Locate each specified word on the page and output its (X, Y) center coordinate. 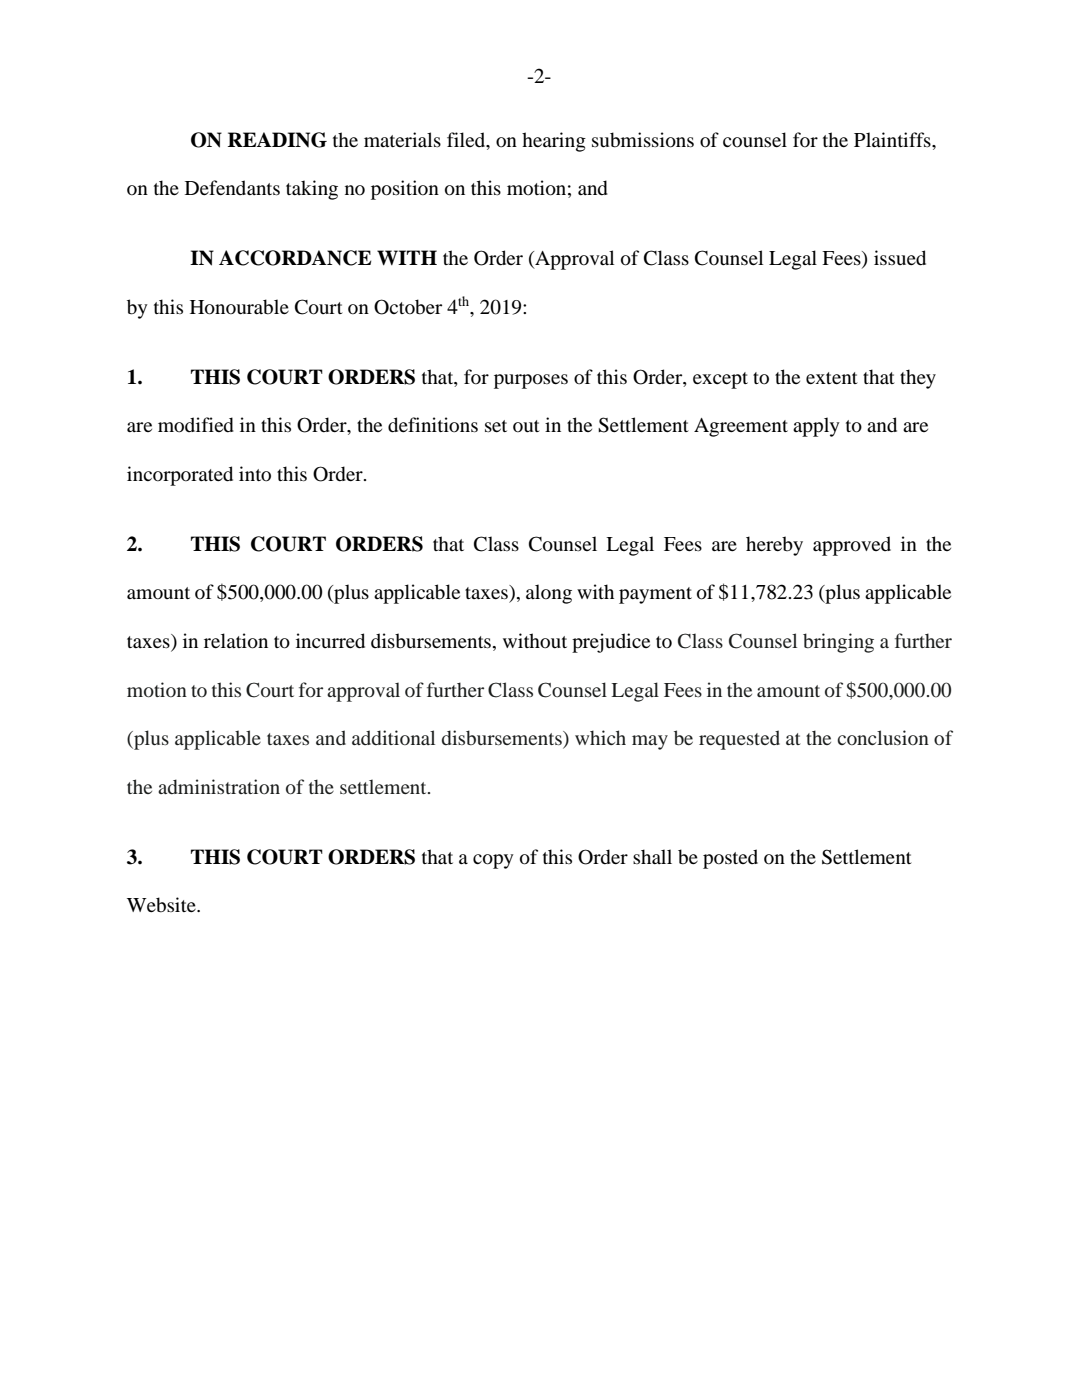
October (408, 307)
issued (900, 258)
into (255, 474)
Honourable (239, 307)
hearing (554, 142)
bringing (838, 643)
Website (162, 905)
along (549, 594)
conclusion (883, 737)
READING (277, 140)
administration (219, 786)
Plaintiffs (893, 139)
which (600, 737)
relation (236, 641)
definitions (433, 425)
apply (816, 427)
